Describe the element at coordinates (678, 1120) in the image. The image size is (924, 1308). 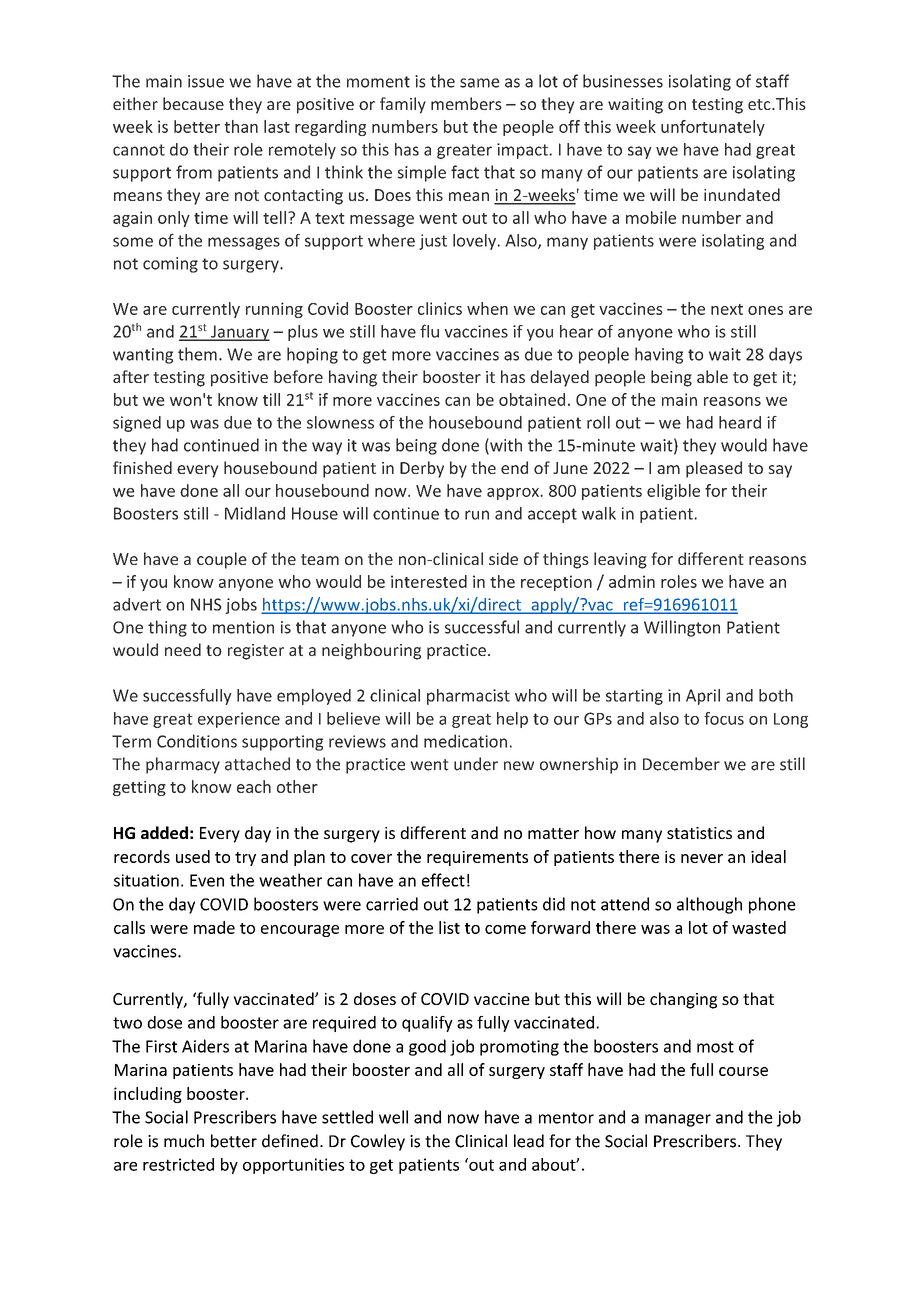
I see `manager` at that location.
